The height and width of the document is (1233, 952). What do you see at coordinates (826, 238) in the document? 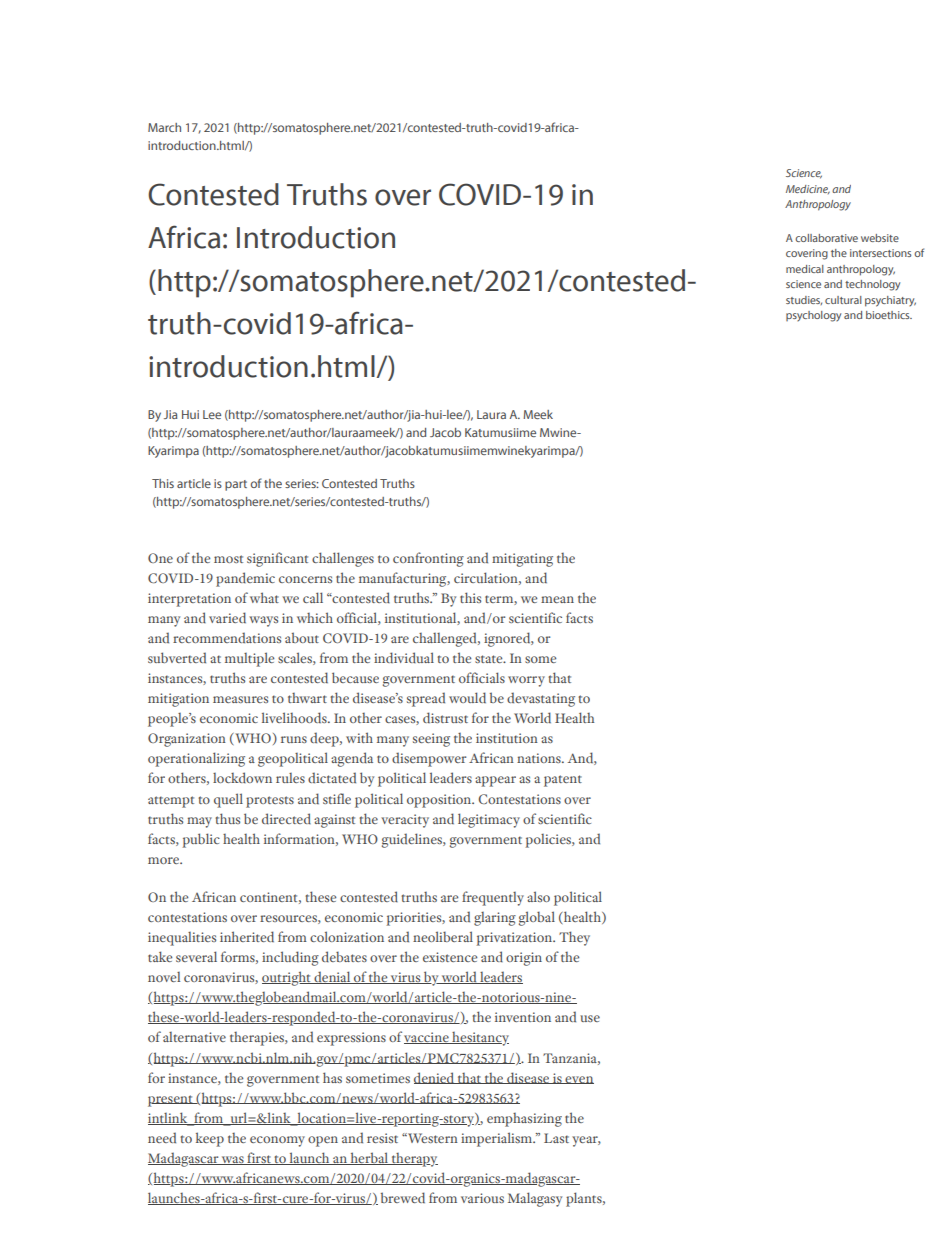
I see `collaborative` at bounding box center [826, 238].
